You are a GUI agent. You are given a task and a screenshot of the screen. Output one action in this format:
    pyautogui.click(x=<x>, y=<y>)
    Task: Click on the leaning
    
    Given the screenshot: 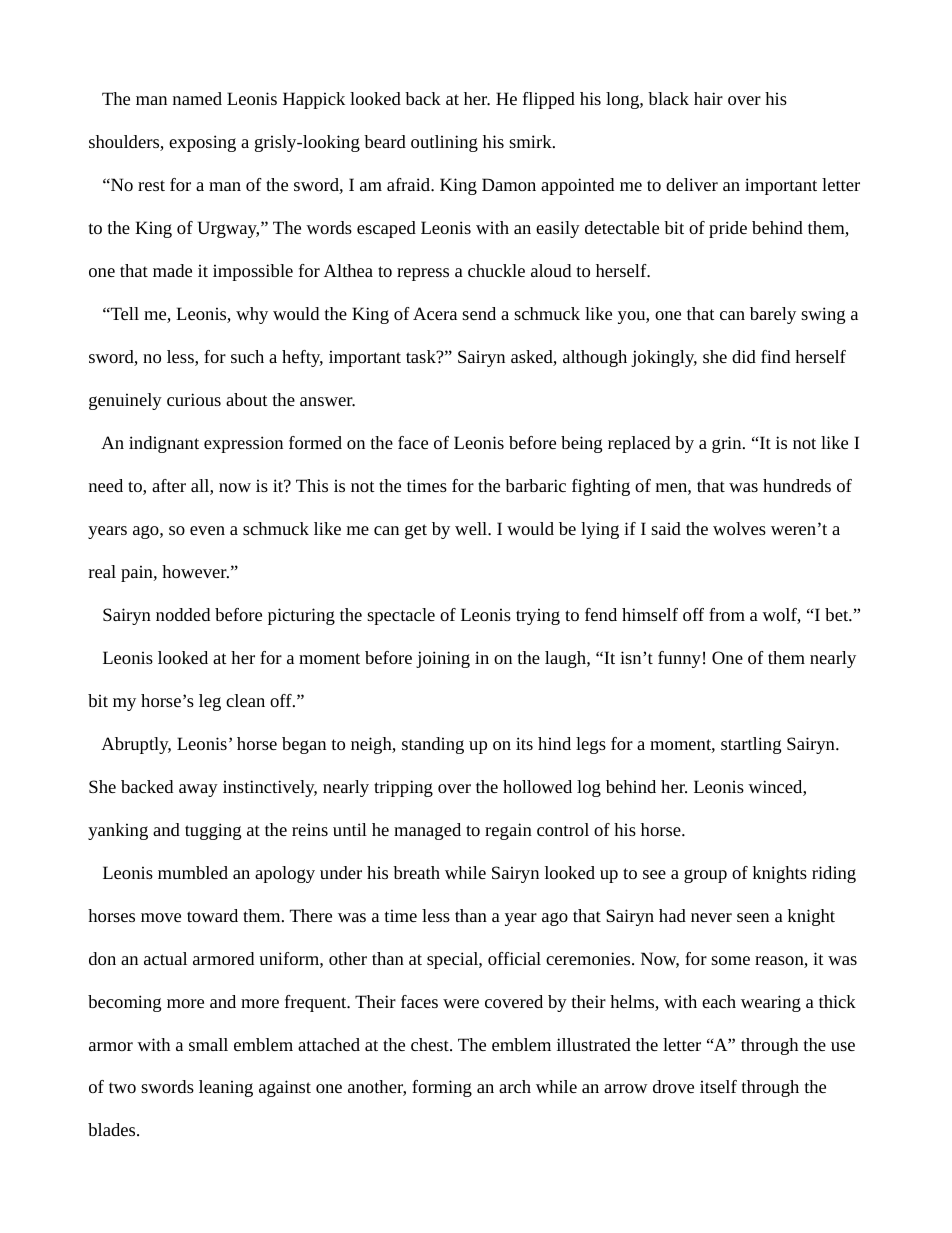 What is the action you would take?
    pyautogui.click(x=226, y=1088)
